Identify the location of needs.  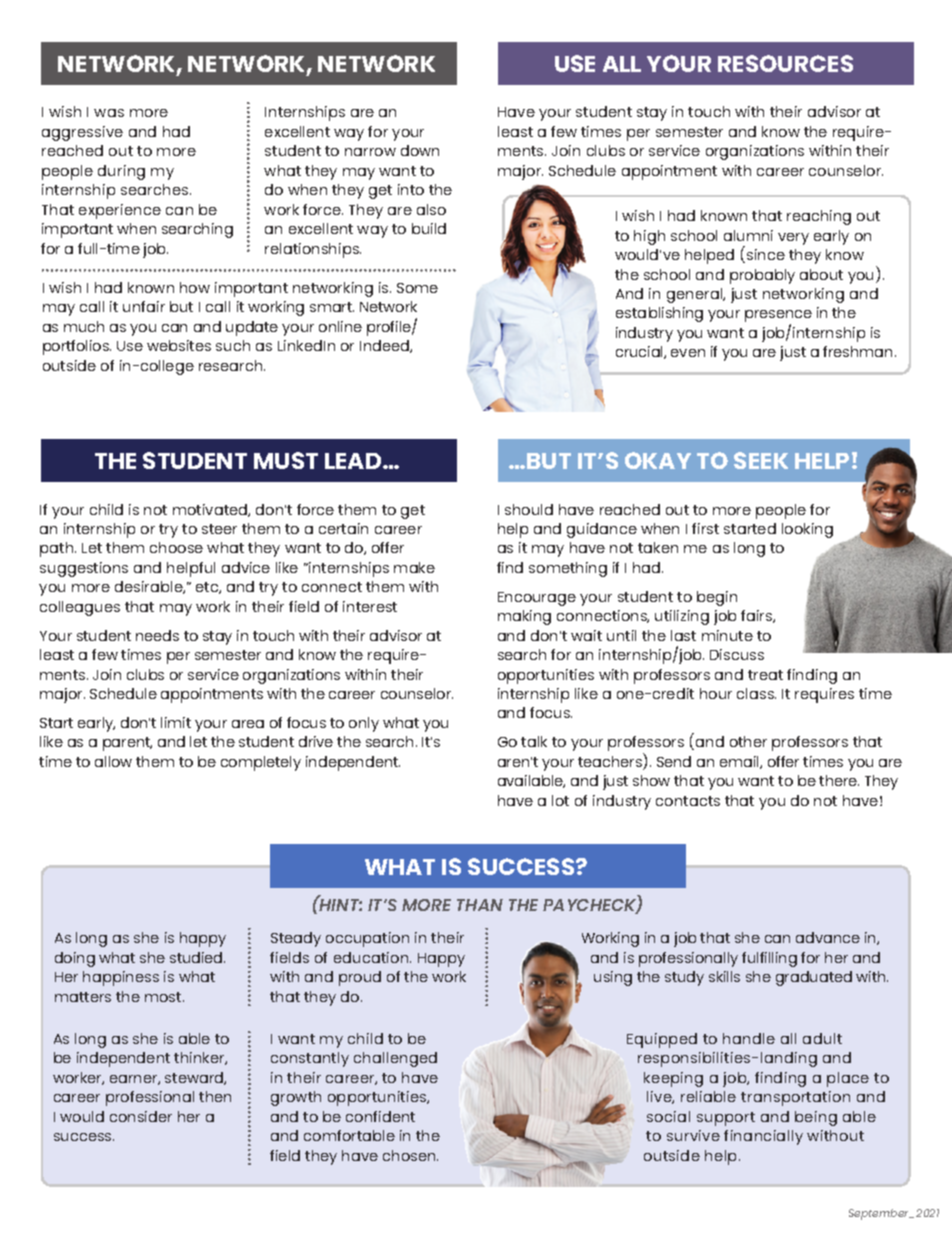
(157, 635).
